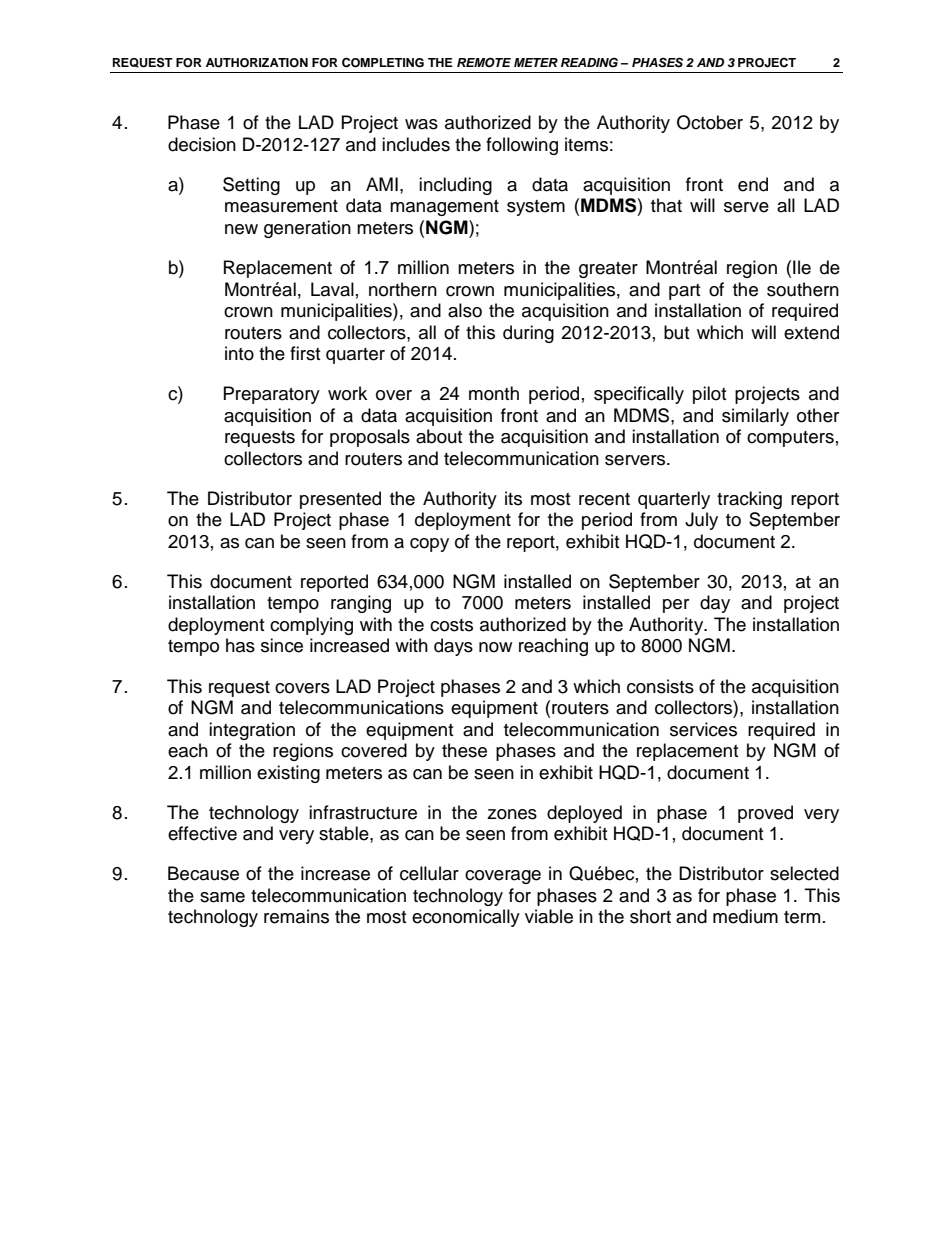 Image resolution: width=952 pixels, height=1233 pixels. Describe the element at coordinates (745, 916) in the screenshot. I see `medium` at that location.
